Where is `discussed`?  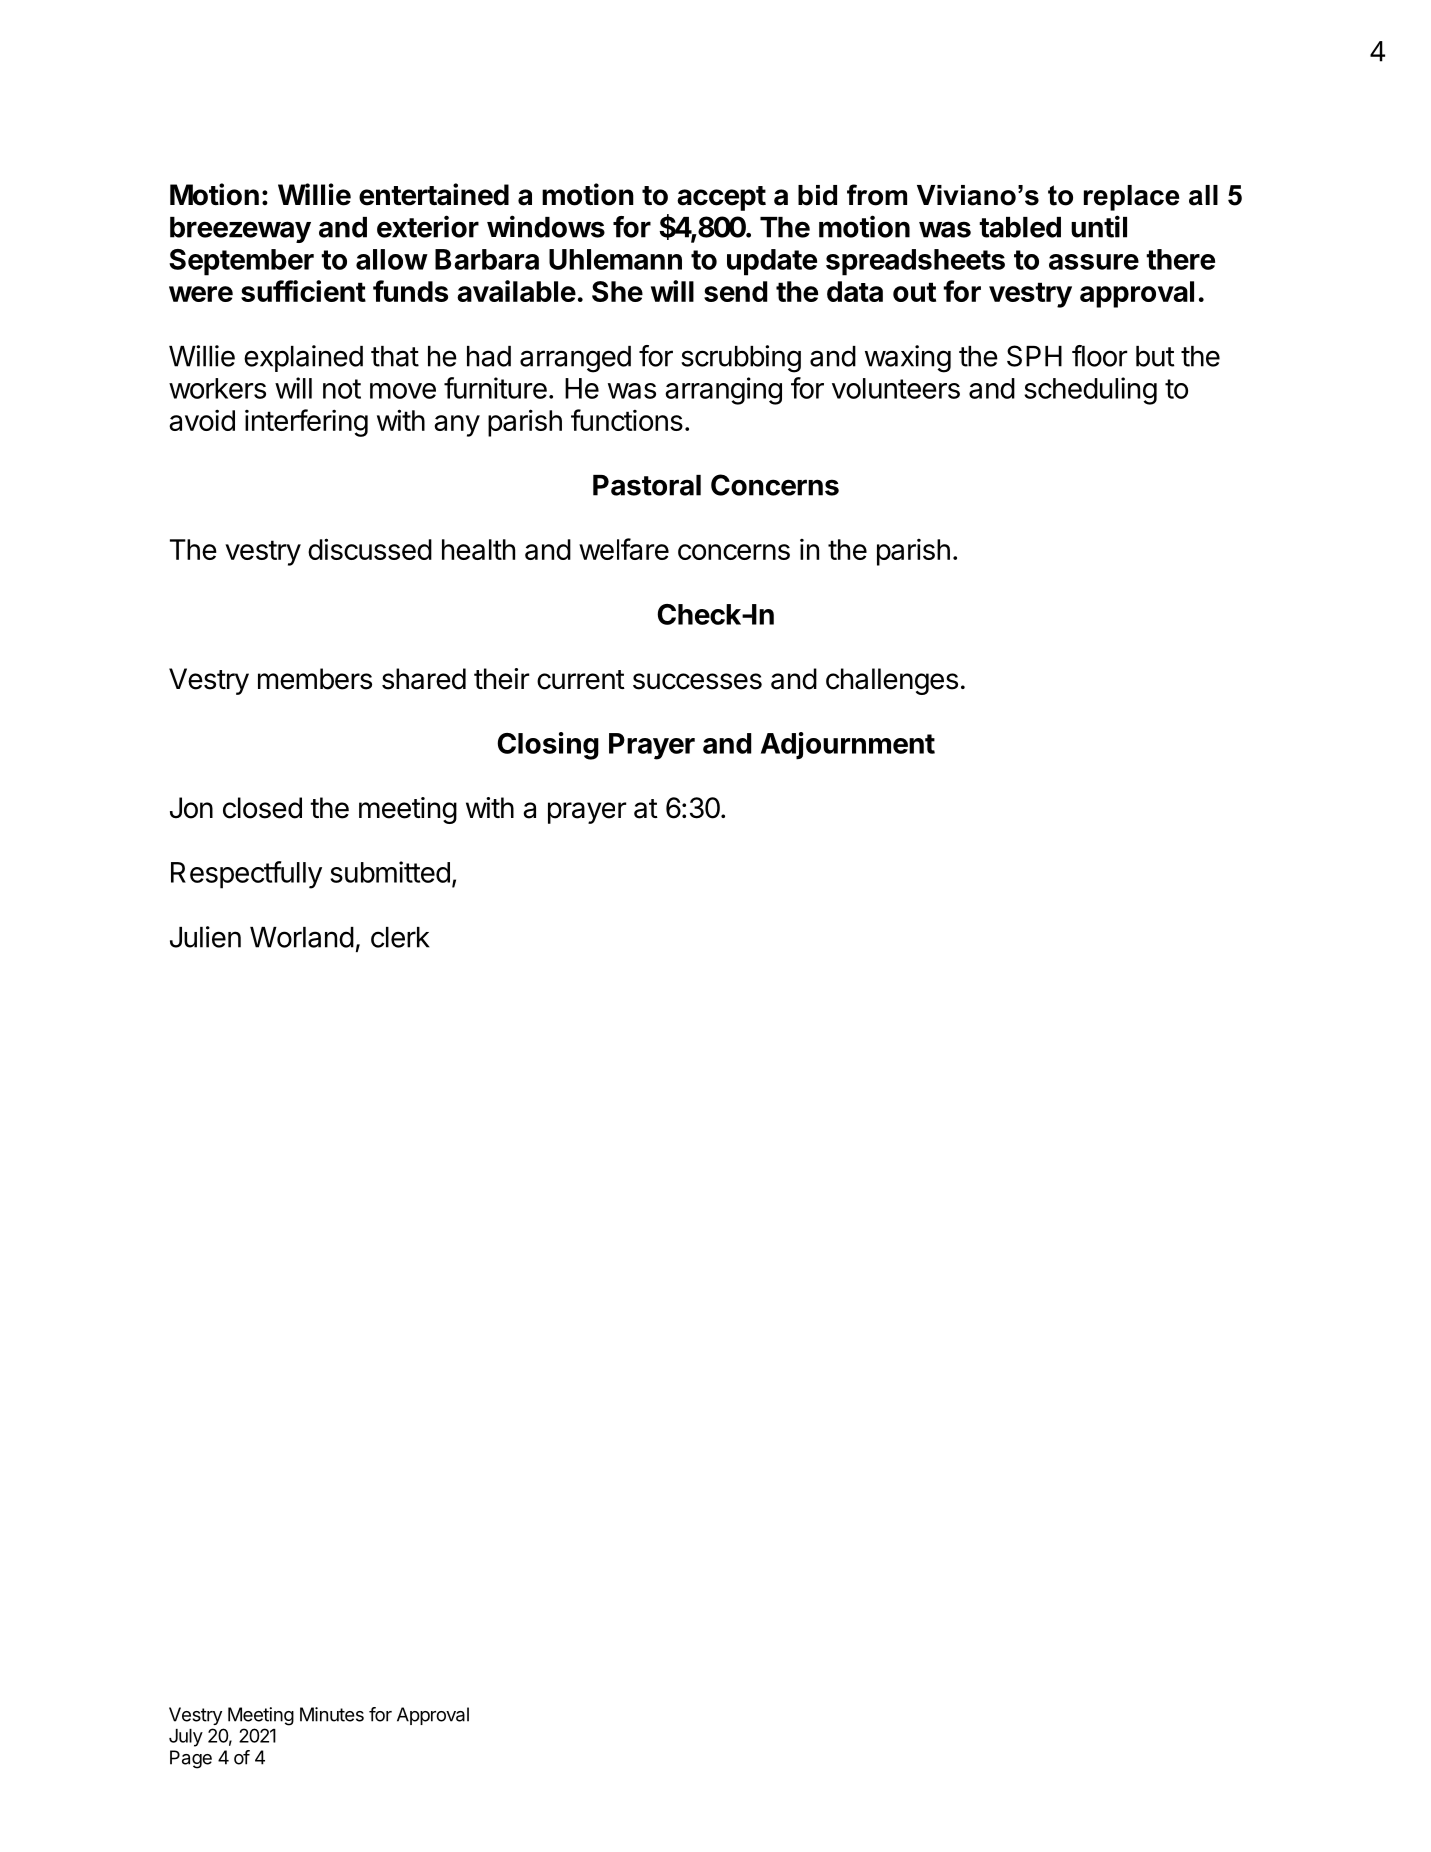
discussed is located at coordinates (370, 549).
